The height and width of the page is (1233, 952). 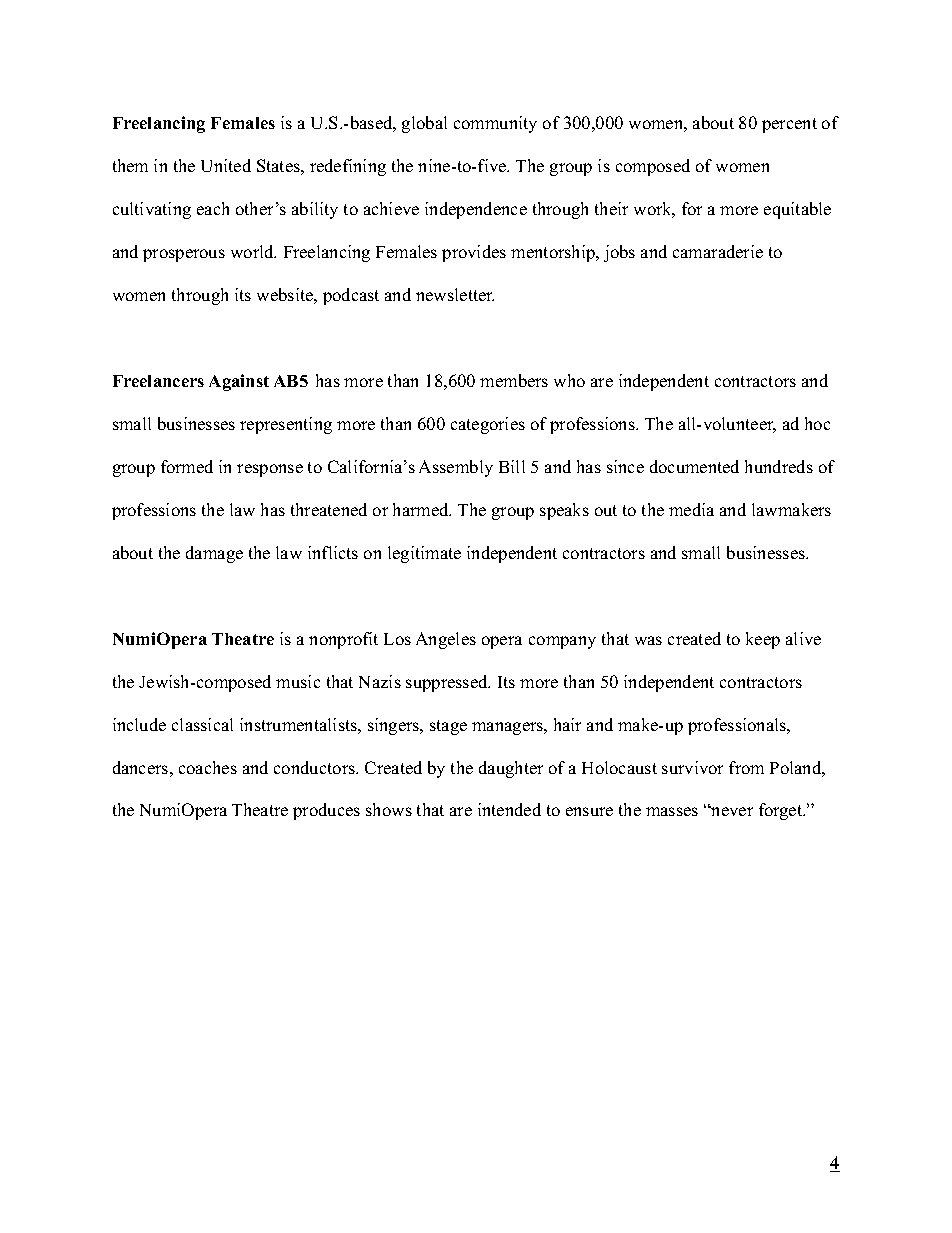 I want to click on members, so click(x=514, y=380).
